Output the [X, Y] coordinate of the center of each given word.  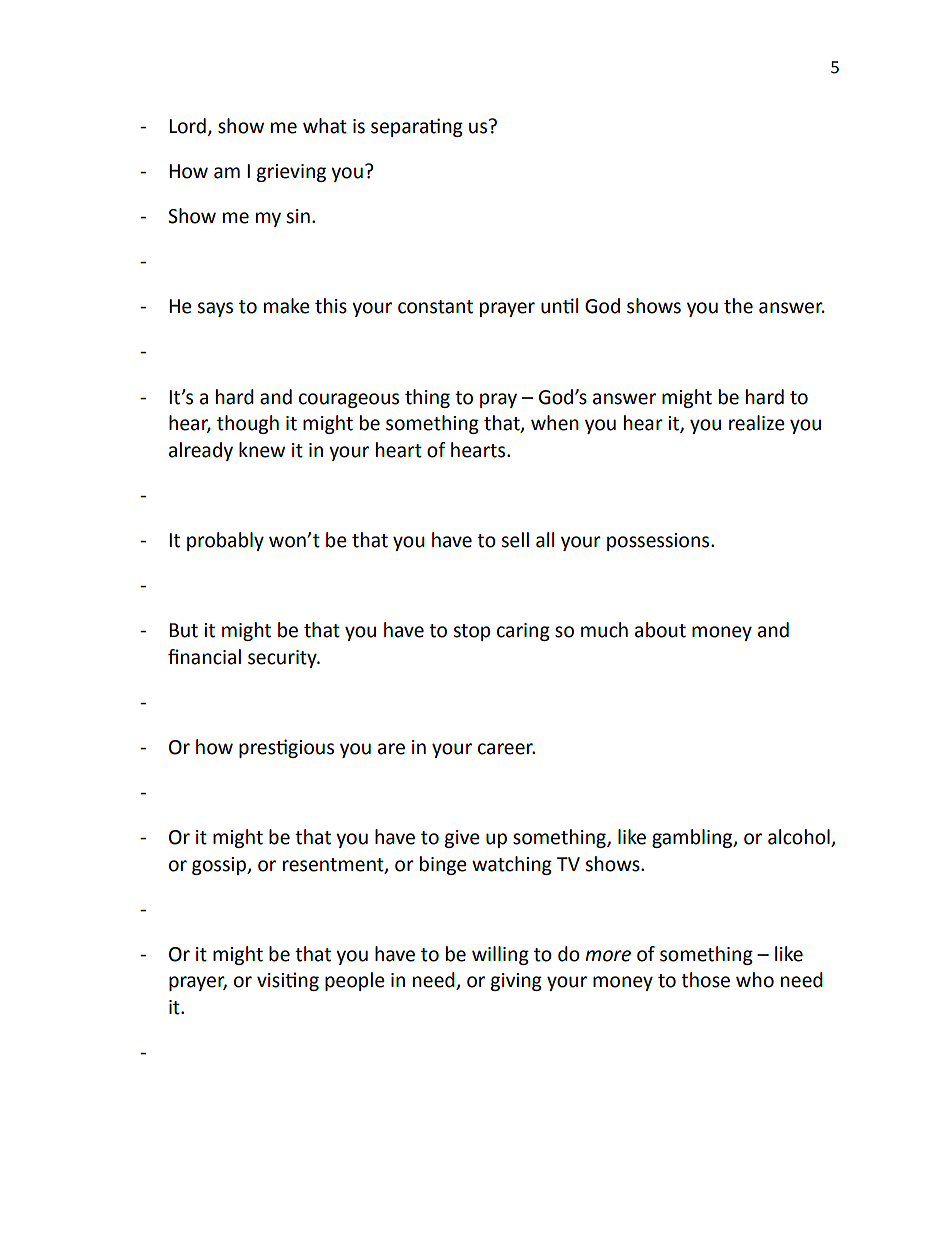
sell [515, 540]
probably [225, 541]
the [738, 306]
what [325, 126]
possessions [659, 542]
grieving [291, 173]
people [355, 981]
